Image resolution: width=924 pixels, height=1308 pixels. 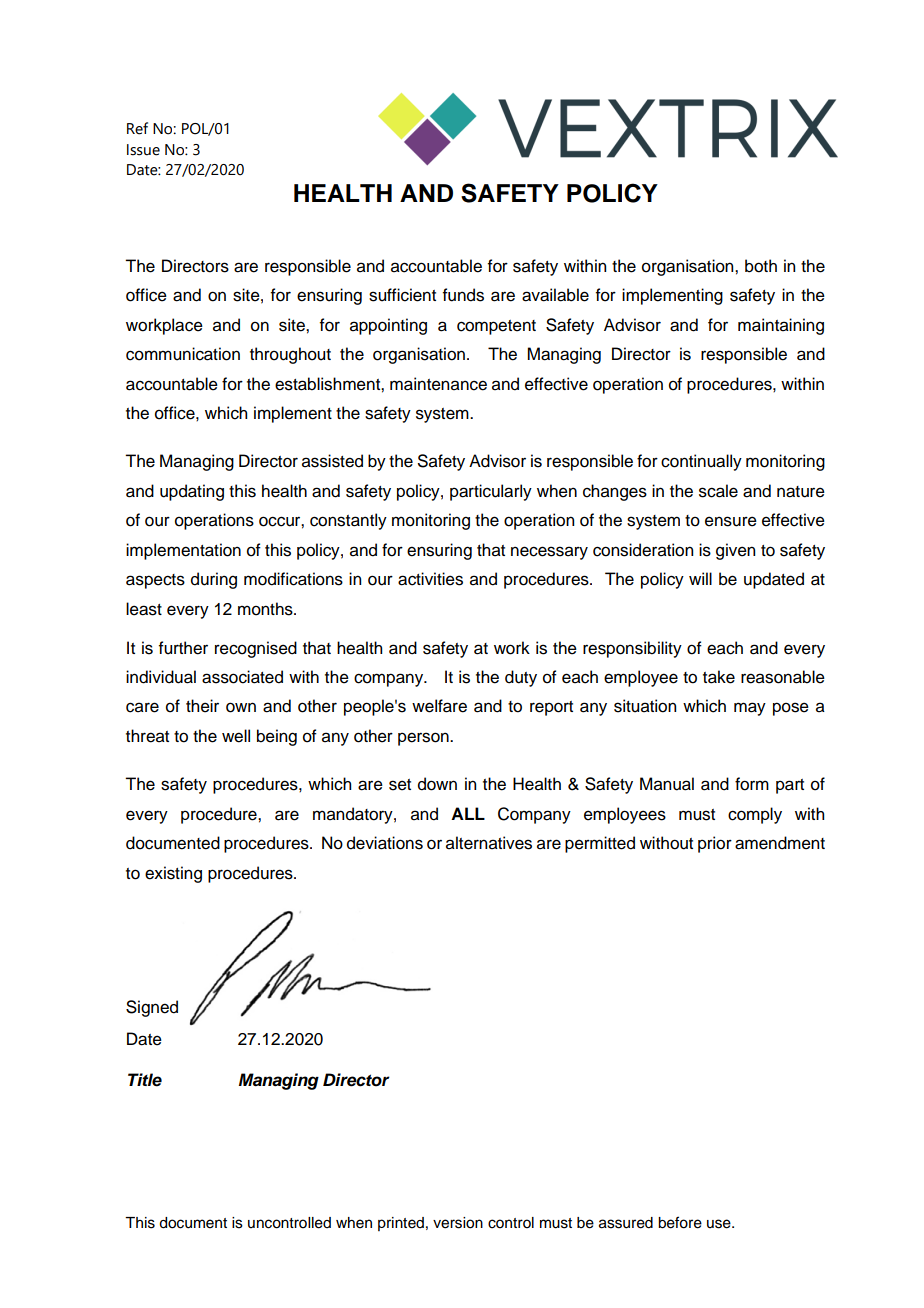 I want to click on funds, so click(x=463, y=295).
